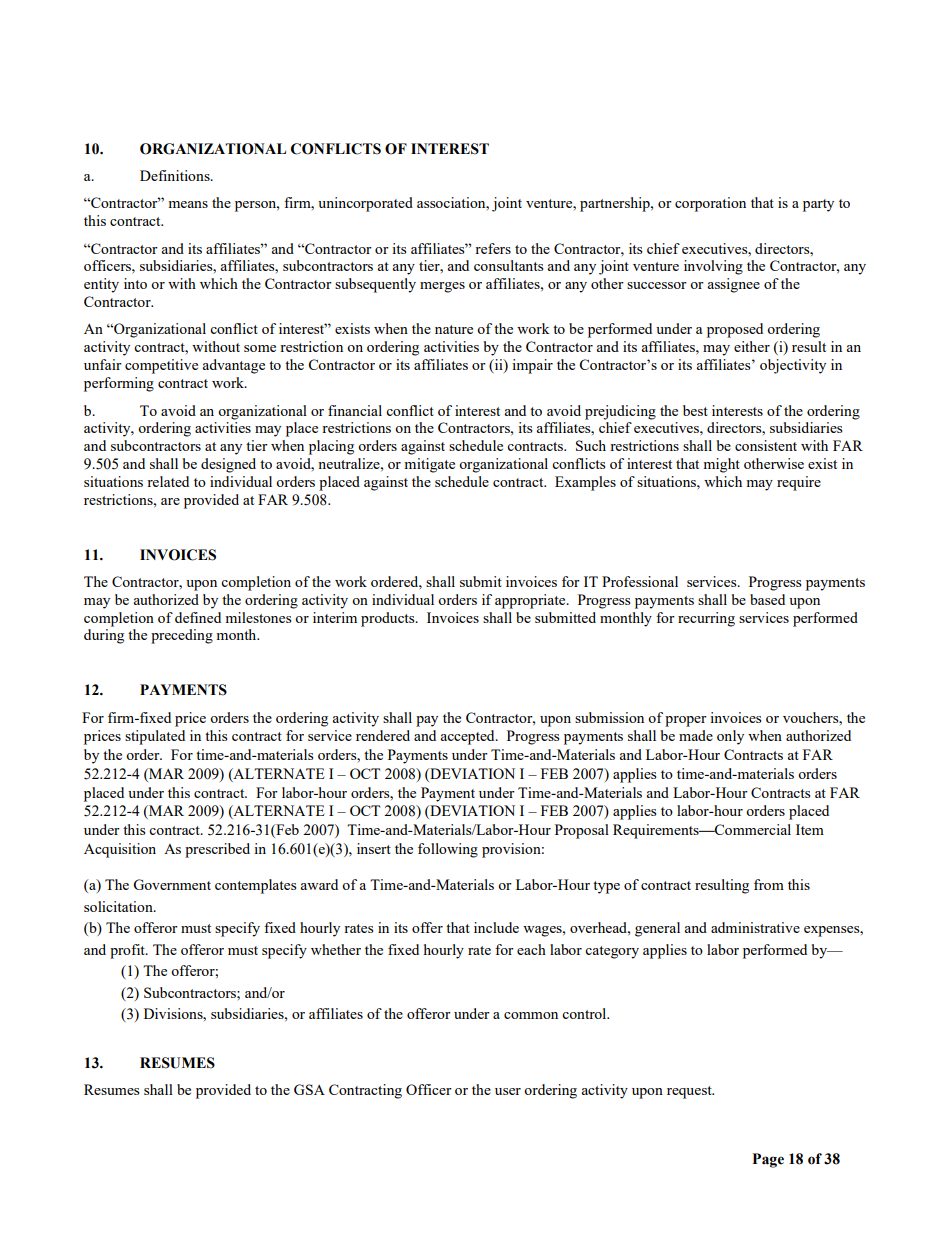 The width and height of the image is (952, 1233). I want to click on mitigate, so click(429, 465).
